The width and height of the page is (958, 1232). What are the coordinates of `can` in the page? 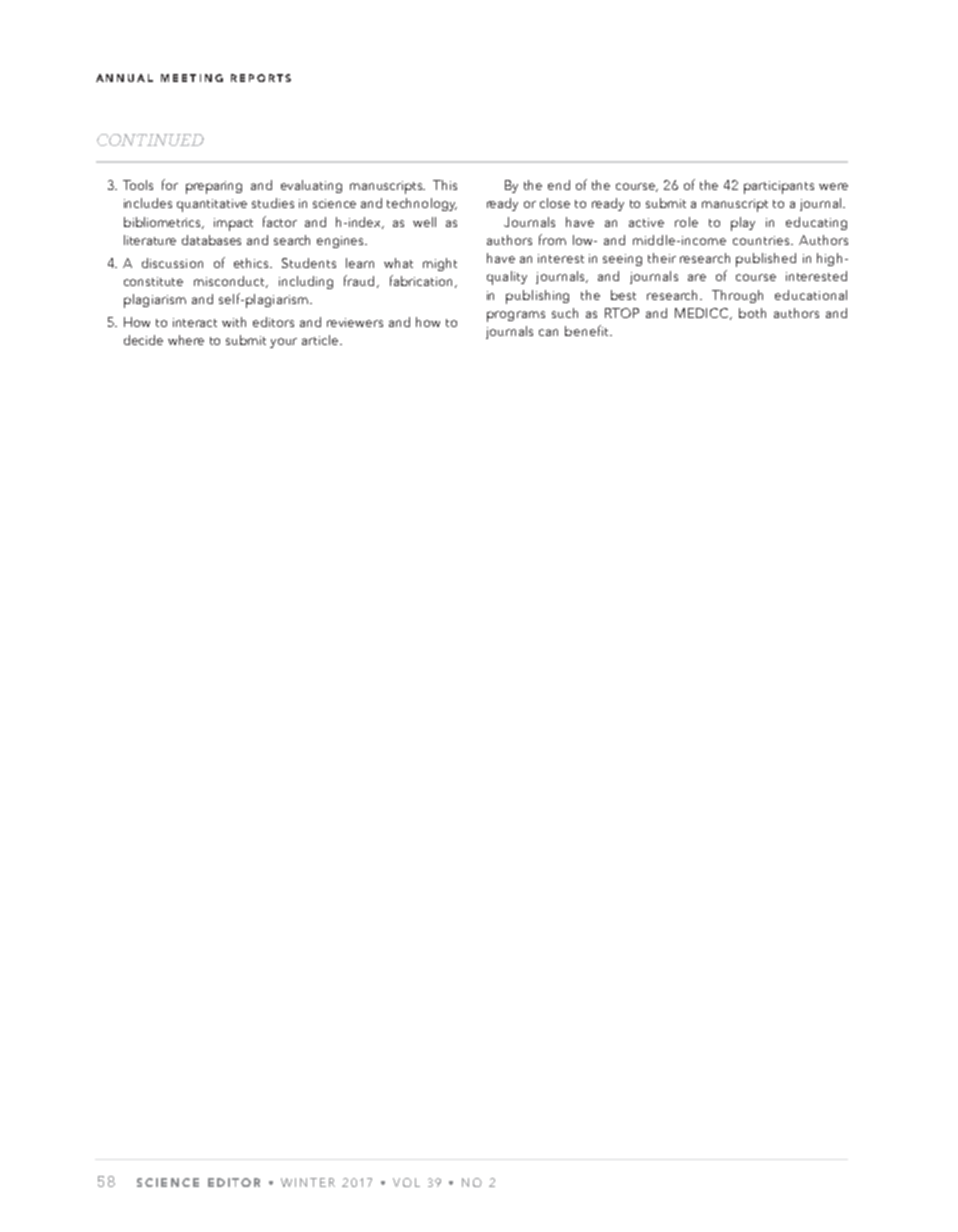 It's located at (548, 332).
